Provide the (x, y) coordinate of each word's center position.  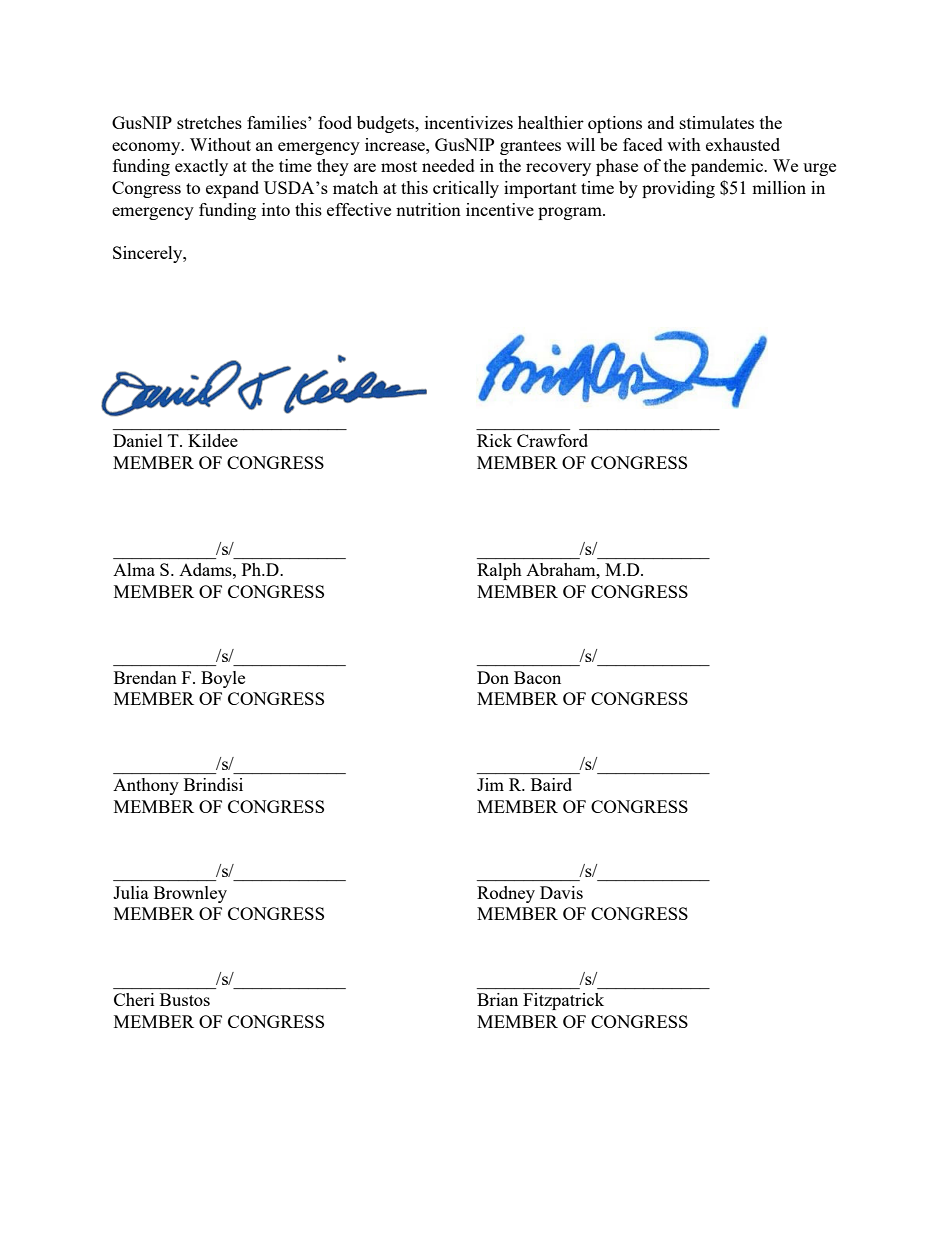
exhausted (743, 144)
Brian (497, 999)
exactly (201, 167)
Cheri (134, 999)
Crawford (552, 440)
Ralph (499, 571)
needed (448, 165)
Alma (134, 569)
